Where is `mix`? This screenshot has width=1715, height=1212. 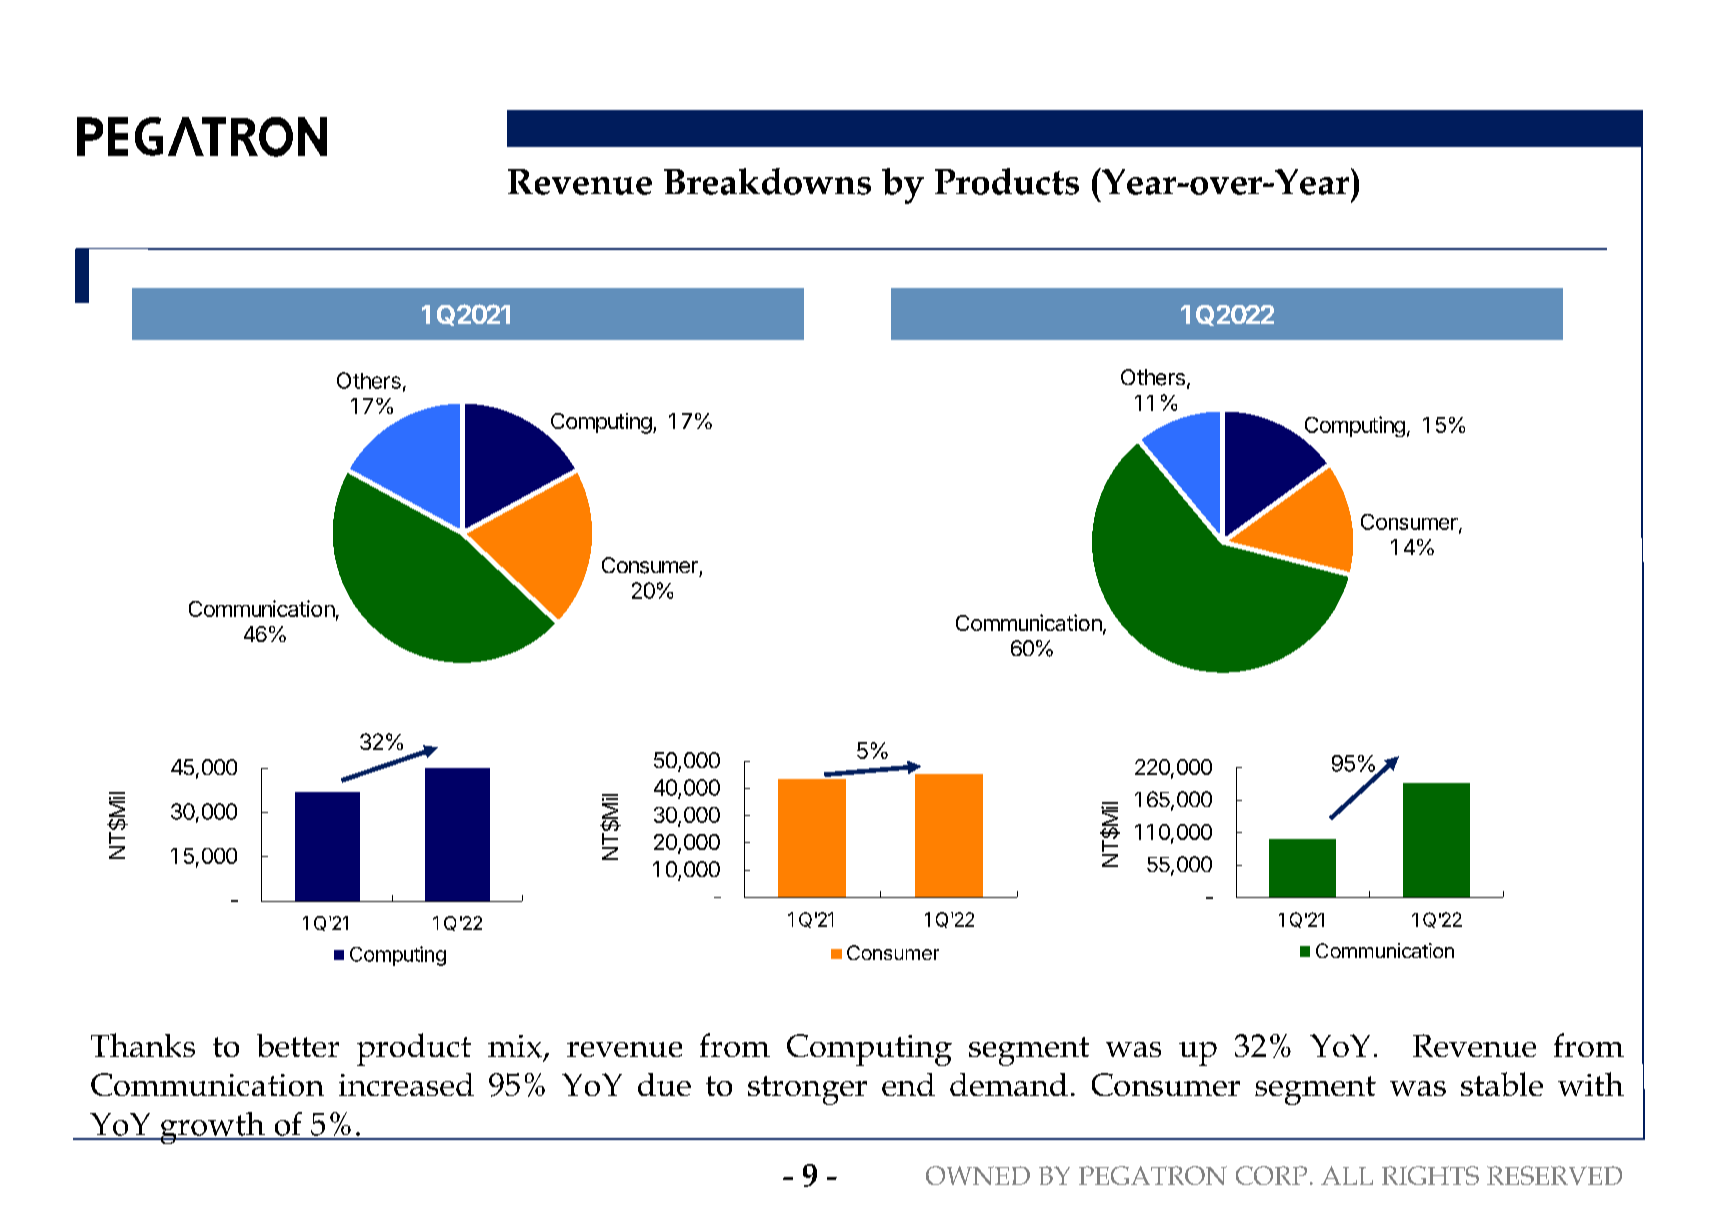
mix is located at coordinates (515, 1046).
